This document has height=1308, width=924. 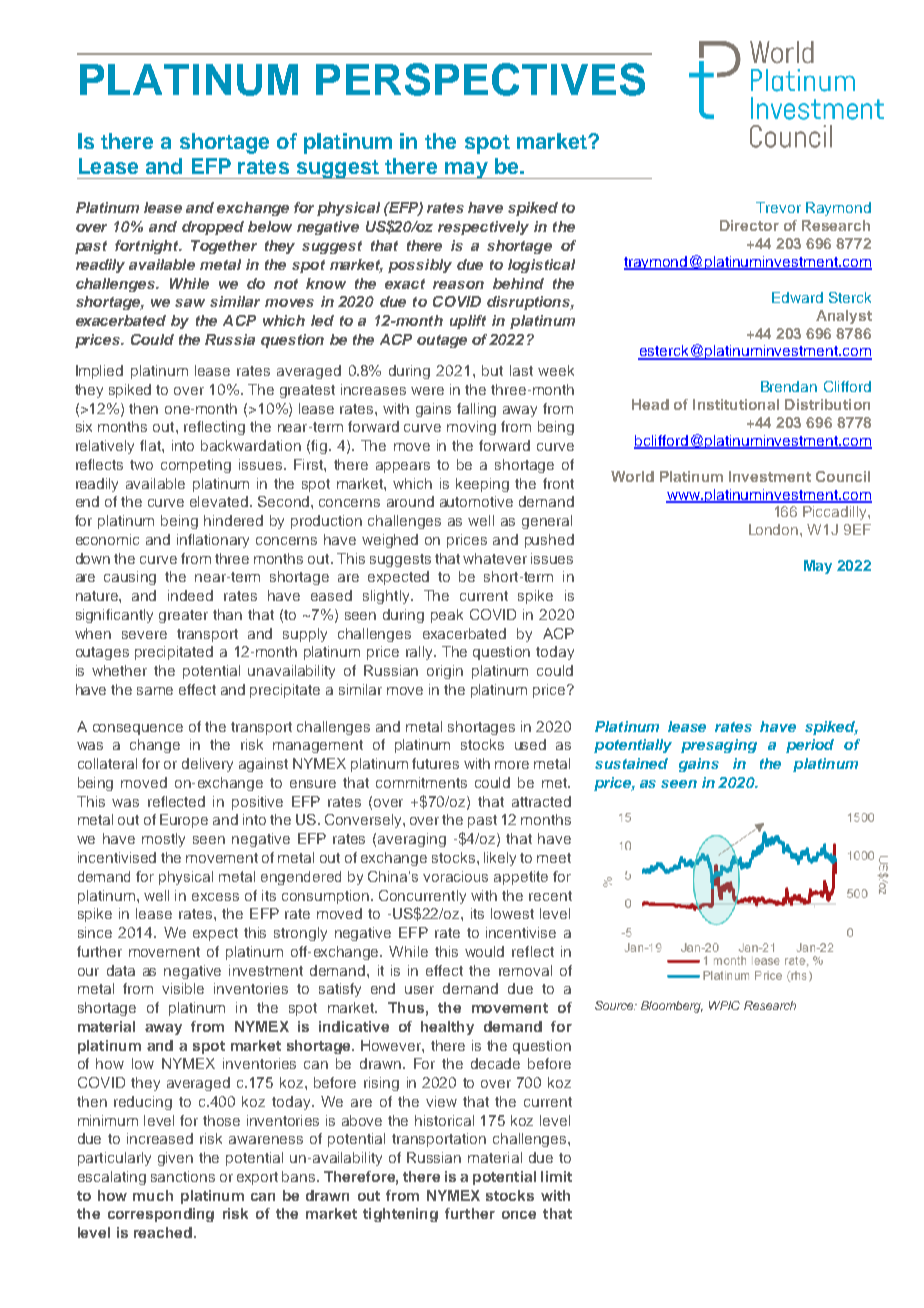 What do you see at coordinates (153, 1195) in the document?
I see `much` at bounding box center [153, 1195].
